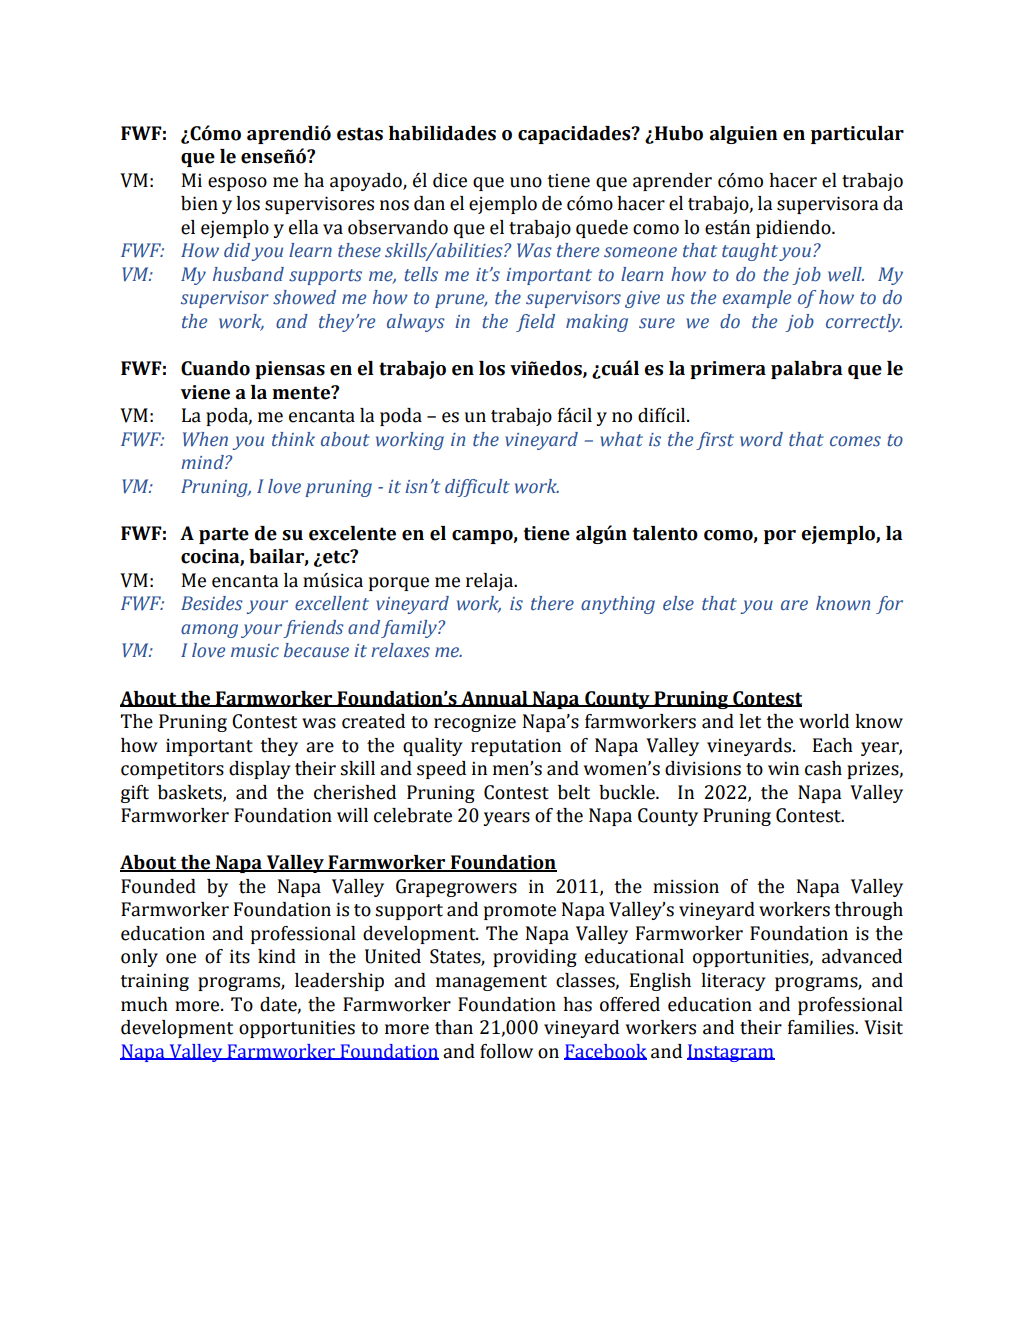 The width and height of the document is (1024, 1325). Describe the element at coordinates (889, 605) in the document. I see `for` at that location.
